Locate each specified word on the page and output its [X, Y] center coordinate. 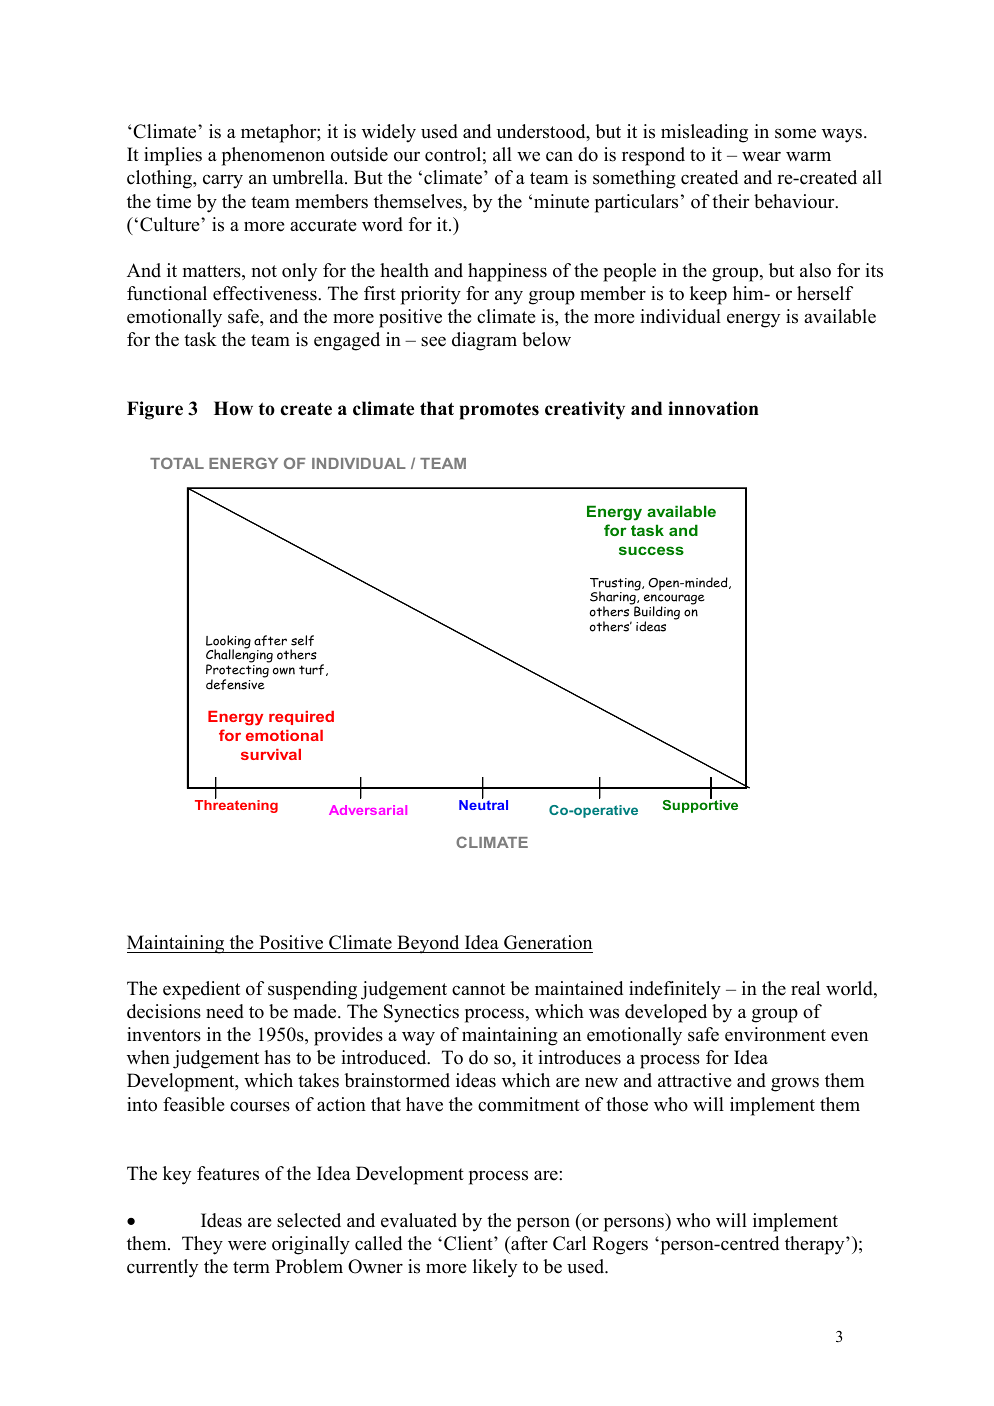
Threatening [236, 805]
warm [808, 156]
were [247, 1245]
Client [469, 1243]
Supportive [700, 805]
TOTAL [177, 463]
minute [561, 201]
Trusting [616, 585]
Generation [548, 942]
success [651, 550]
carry [223, 182]
